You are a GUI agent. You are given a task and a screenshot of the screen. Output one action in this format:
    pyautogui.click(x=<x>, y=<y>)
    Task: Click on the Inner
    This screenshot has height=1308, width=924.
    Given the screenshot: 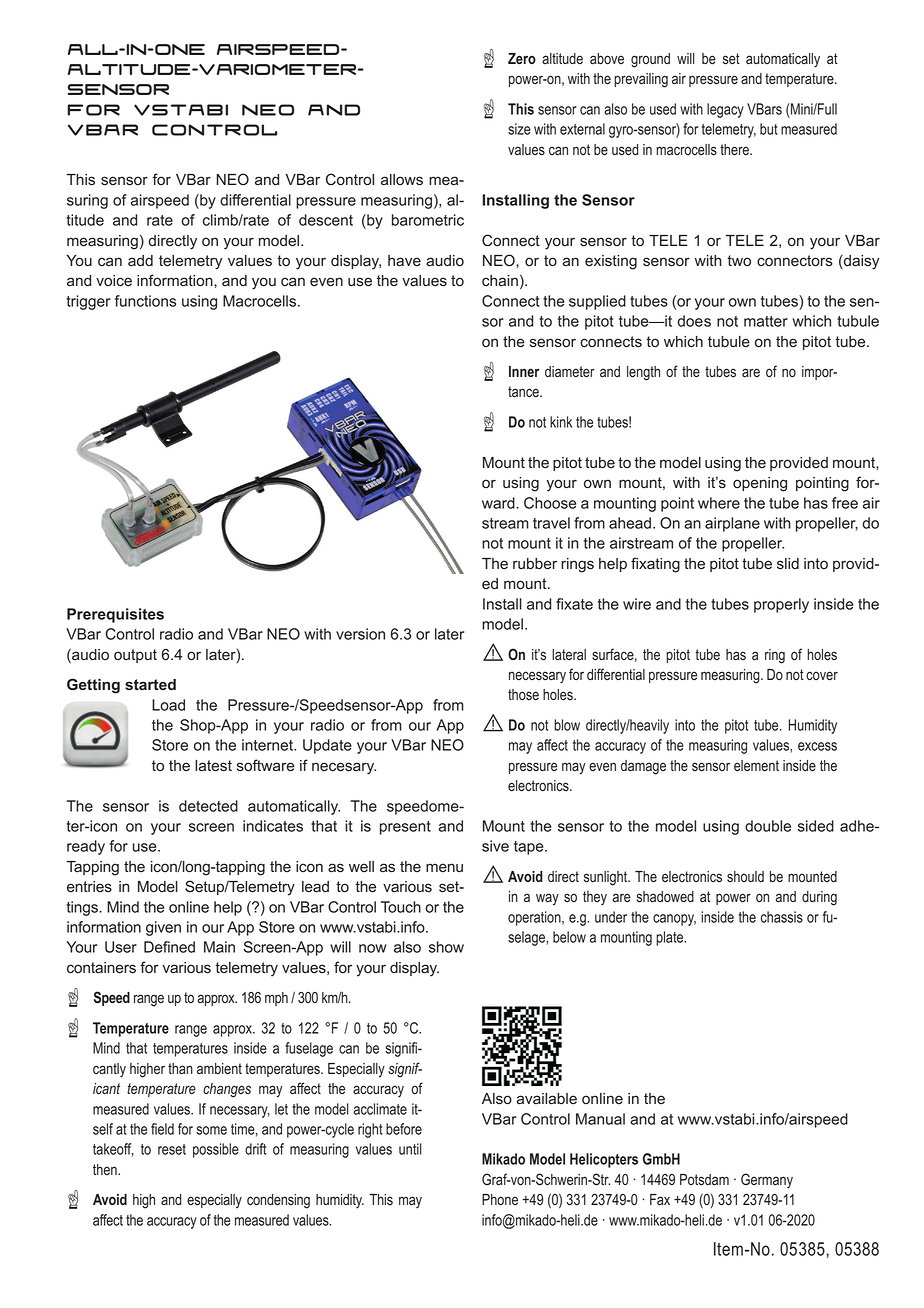 What is the action you would take?
    pyautogui.click(x=524, y=371)
